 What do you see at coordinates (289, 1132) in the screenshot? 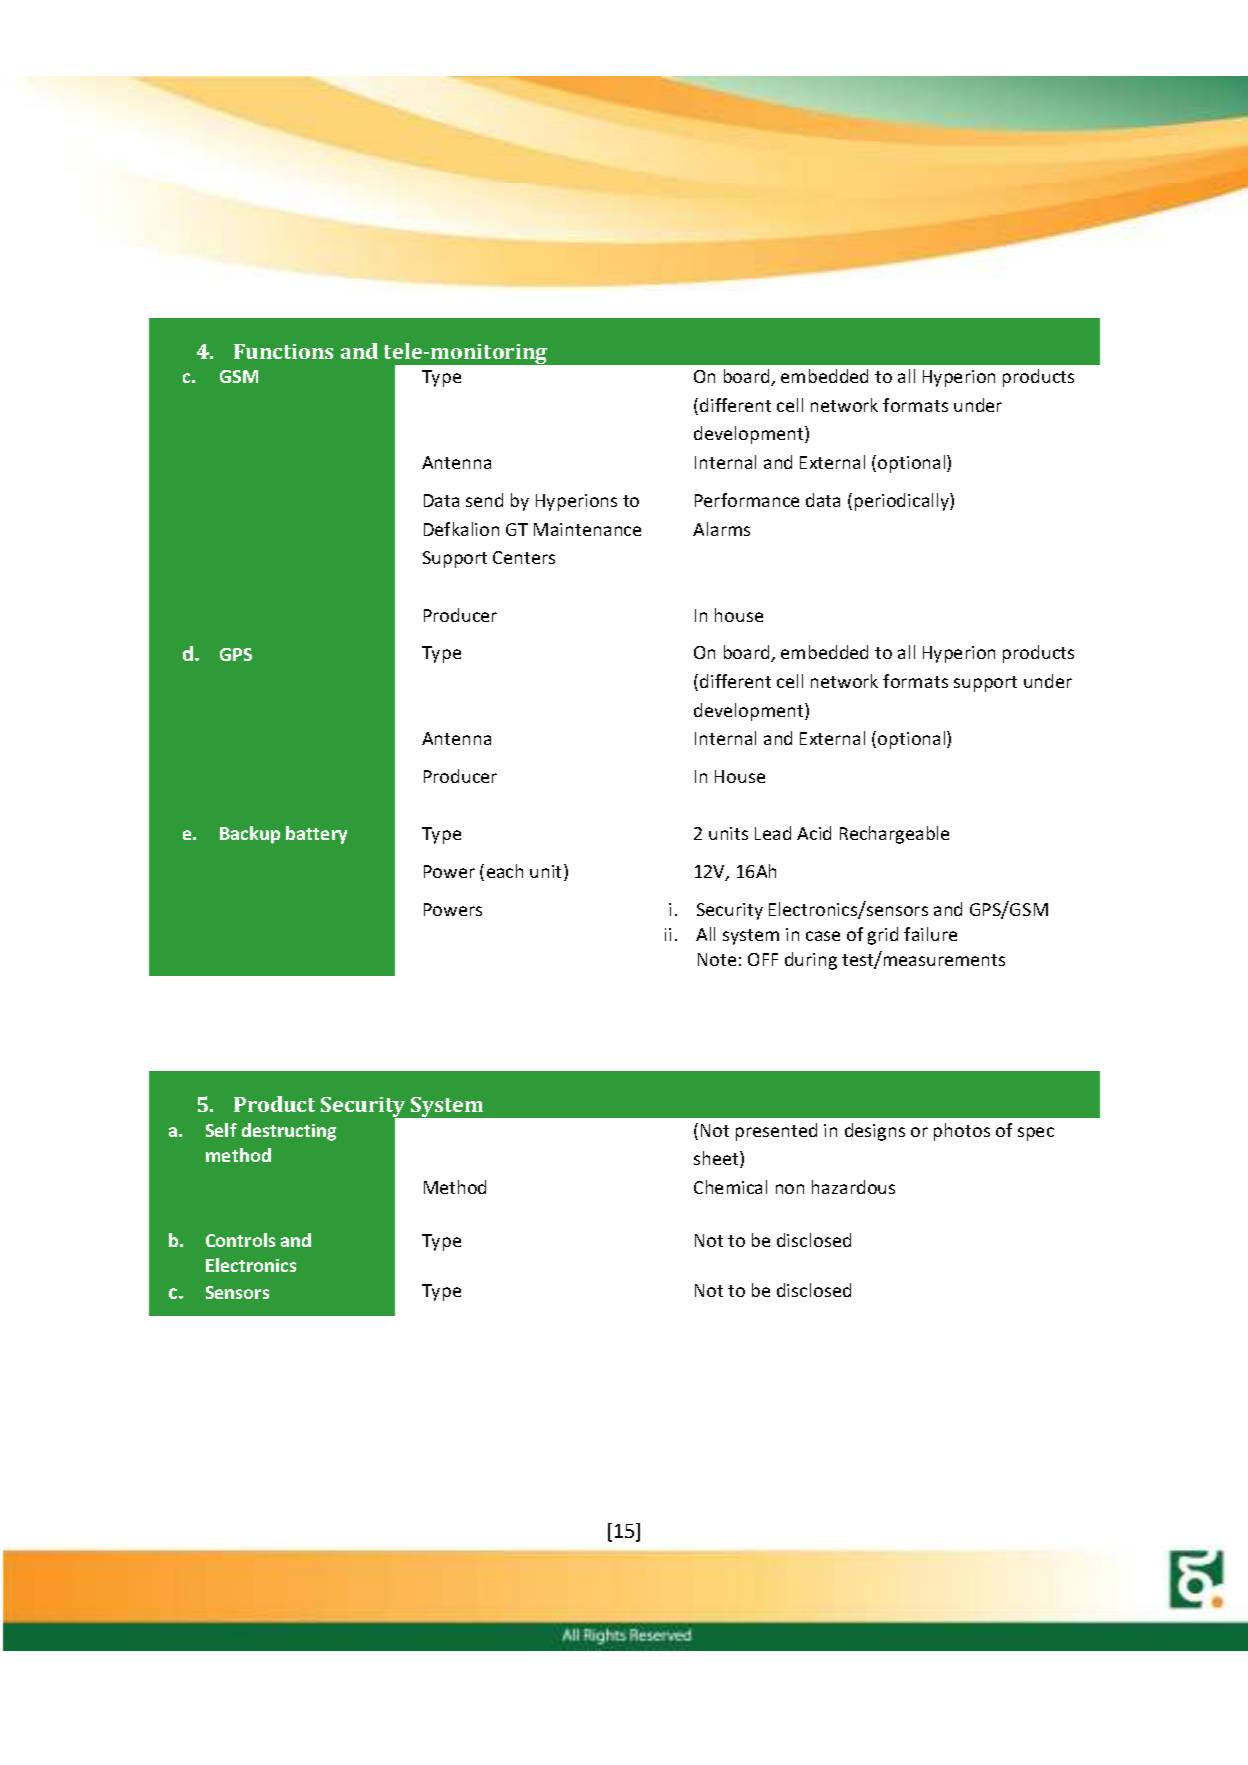
I see `destructing` at bounding box center [289, 1132].
